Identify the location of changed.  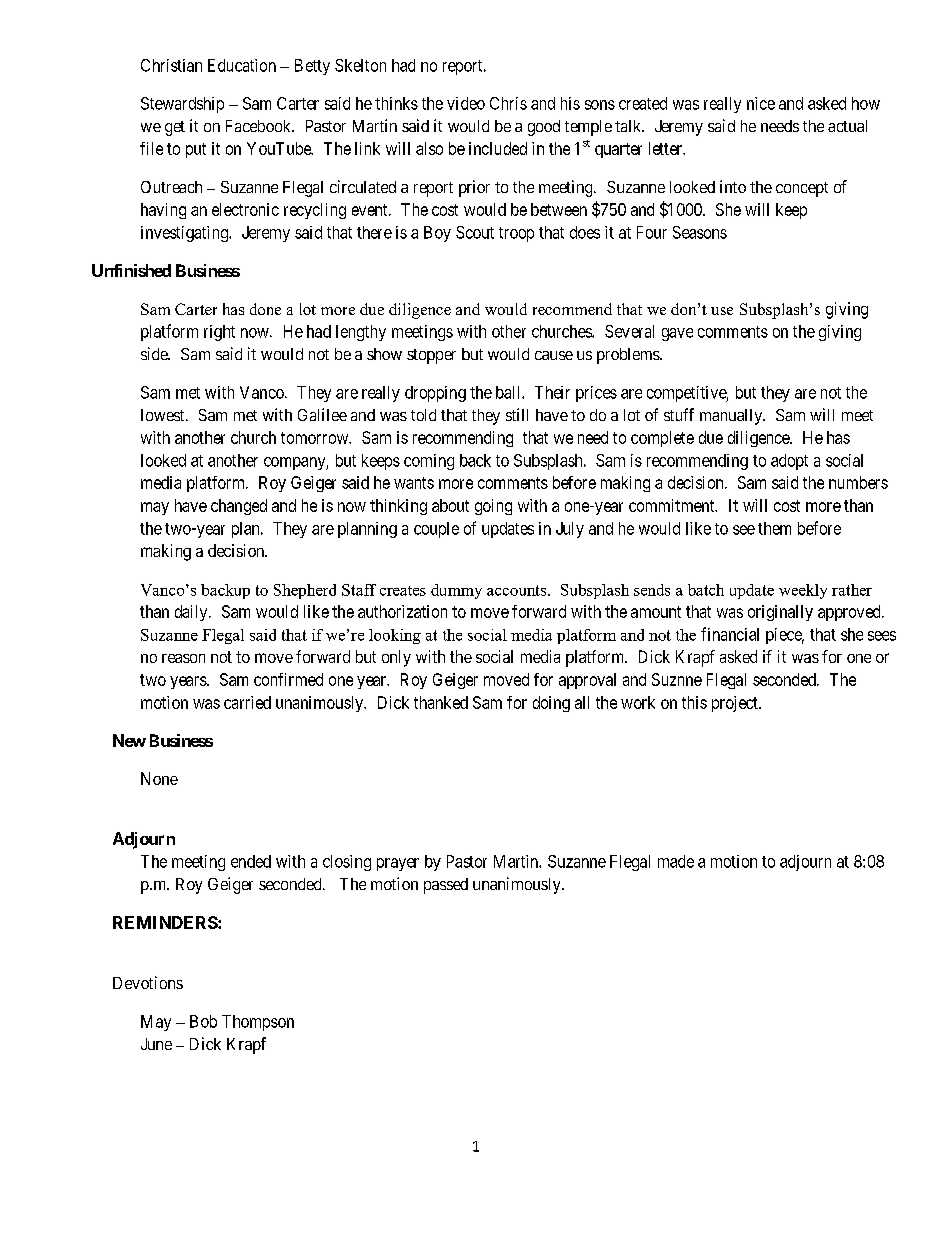
(239, 507).
